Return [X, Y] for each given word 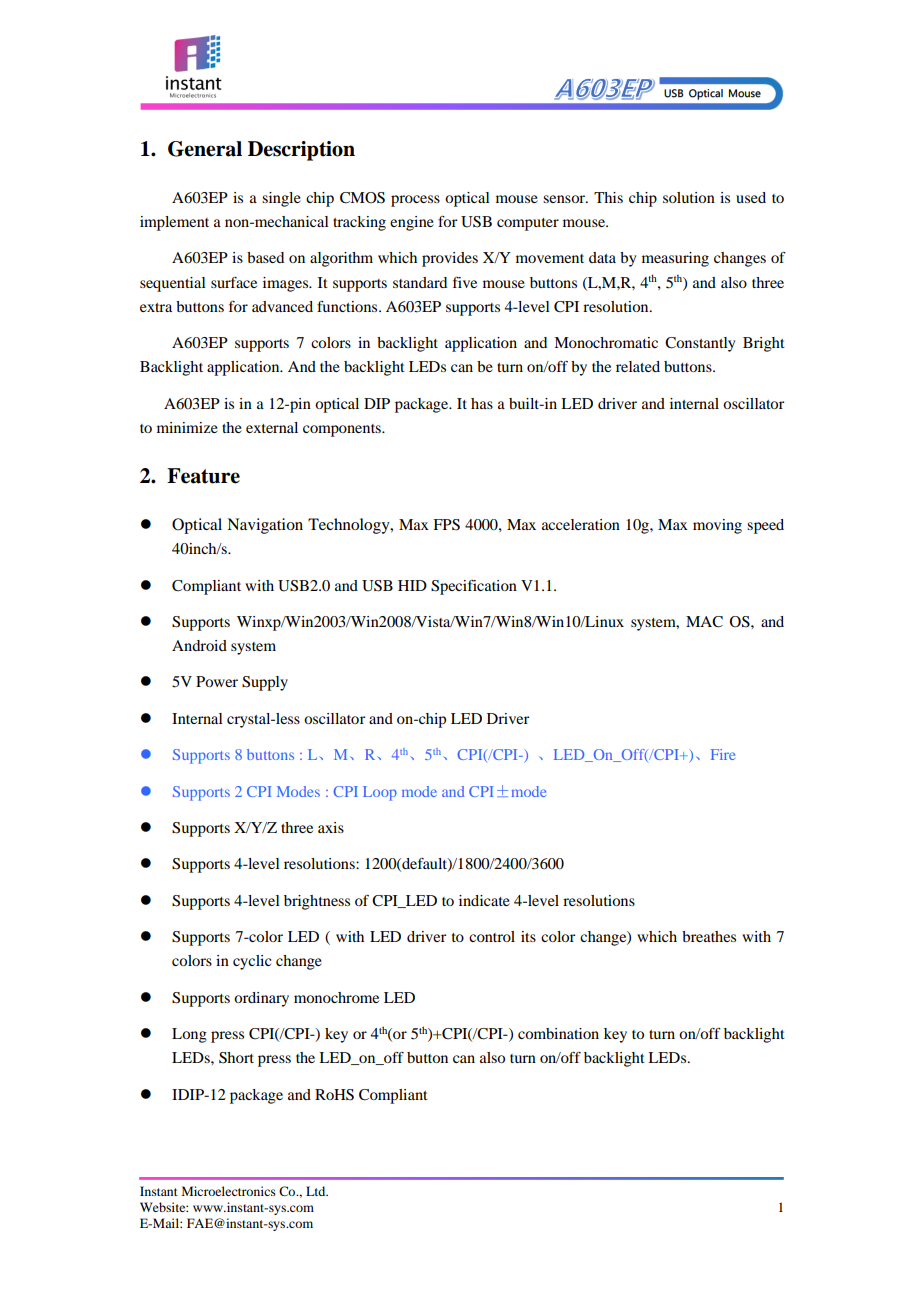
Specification [474, 587]
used [751, 197]
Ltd [317, 1191]
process [415, 201]
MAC [704, 622]
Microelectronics [229, 1191]
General [205, 149]
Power [217, 681]
